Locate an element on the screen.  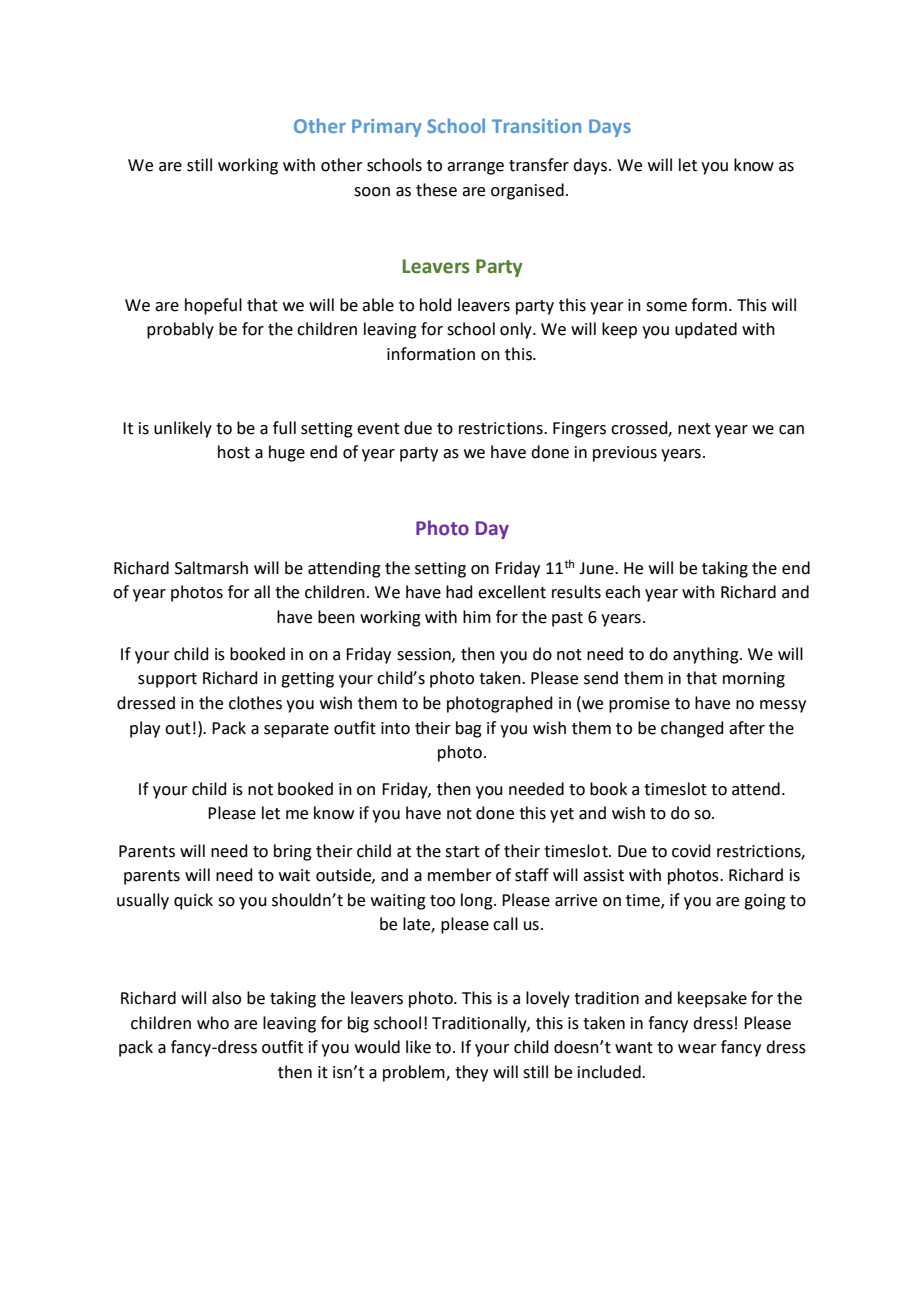
they is located at coordinates (471, 1073).
